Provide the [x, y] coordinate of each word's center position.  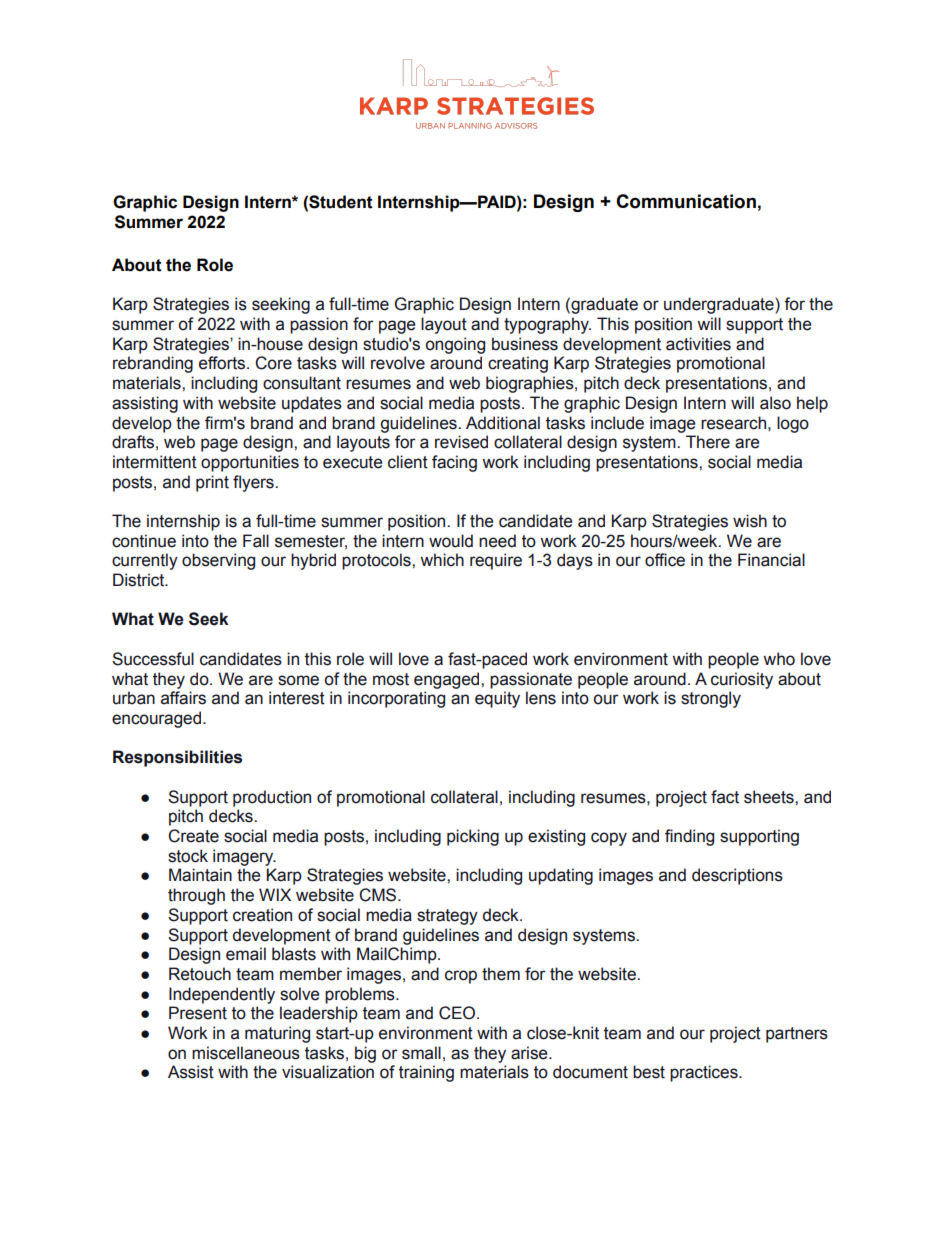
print [212, 483]
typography [547, 325]
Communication [686, 201]
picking [473, 837]
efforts [223, 363]
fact [725, 797]
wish [750, 521]
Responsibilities [177, 758]
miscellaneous [246, 1053]
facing [454, 463]
